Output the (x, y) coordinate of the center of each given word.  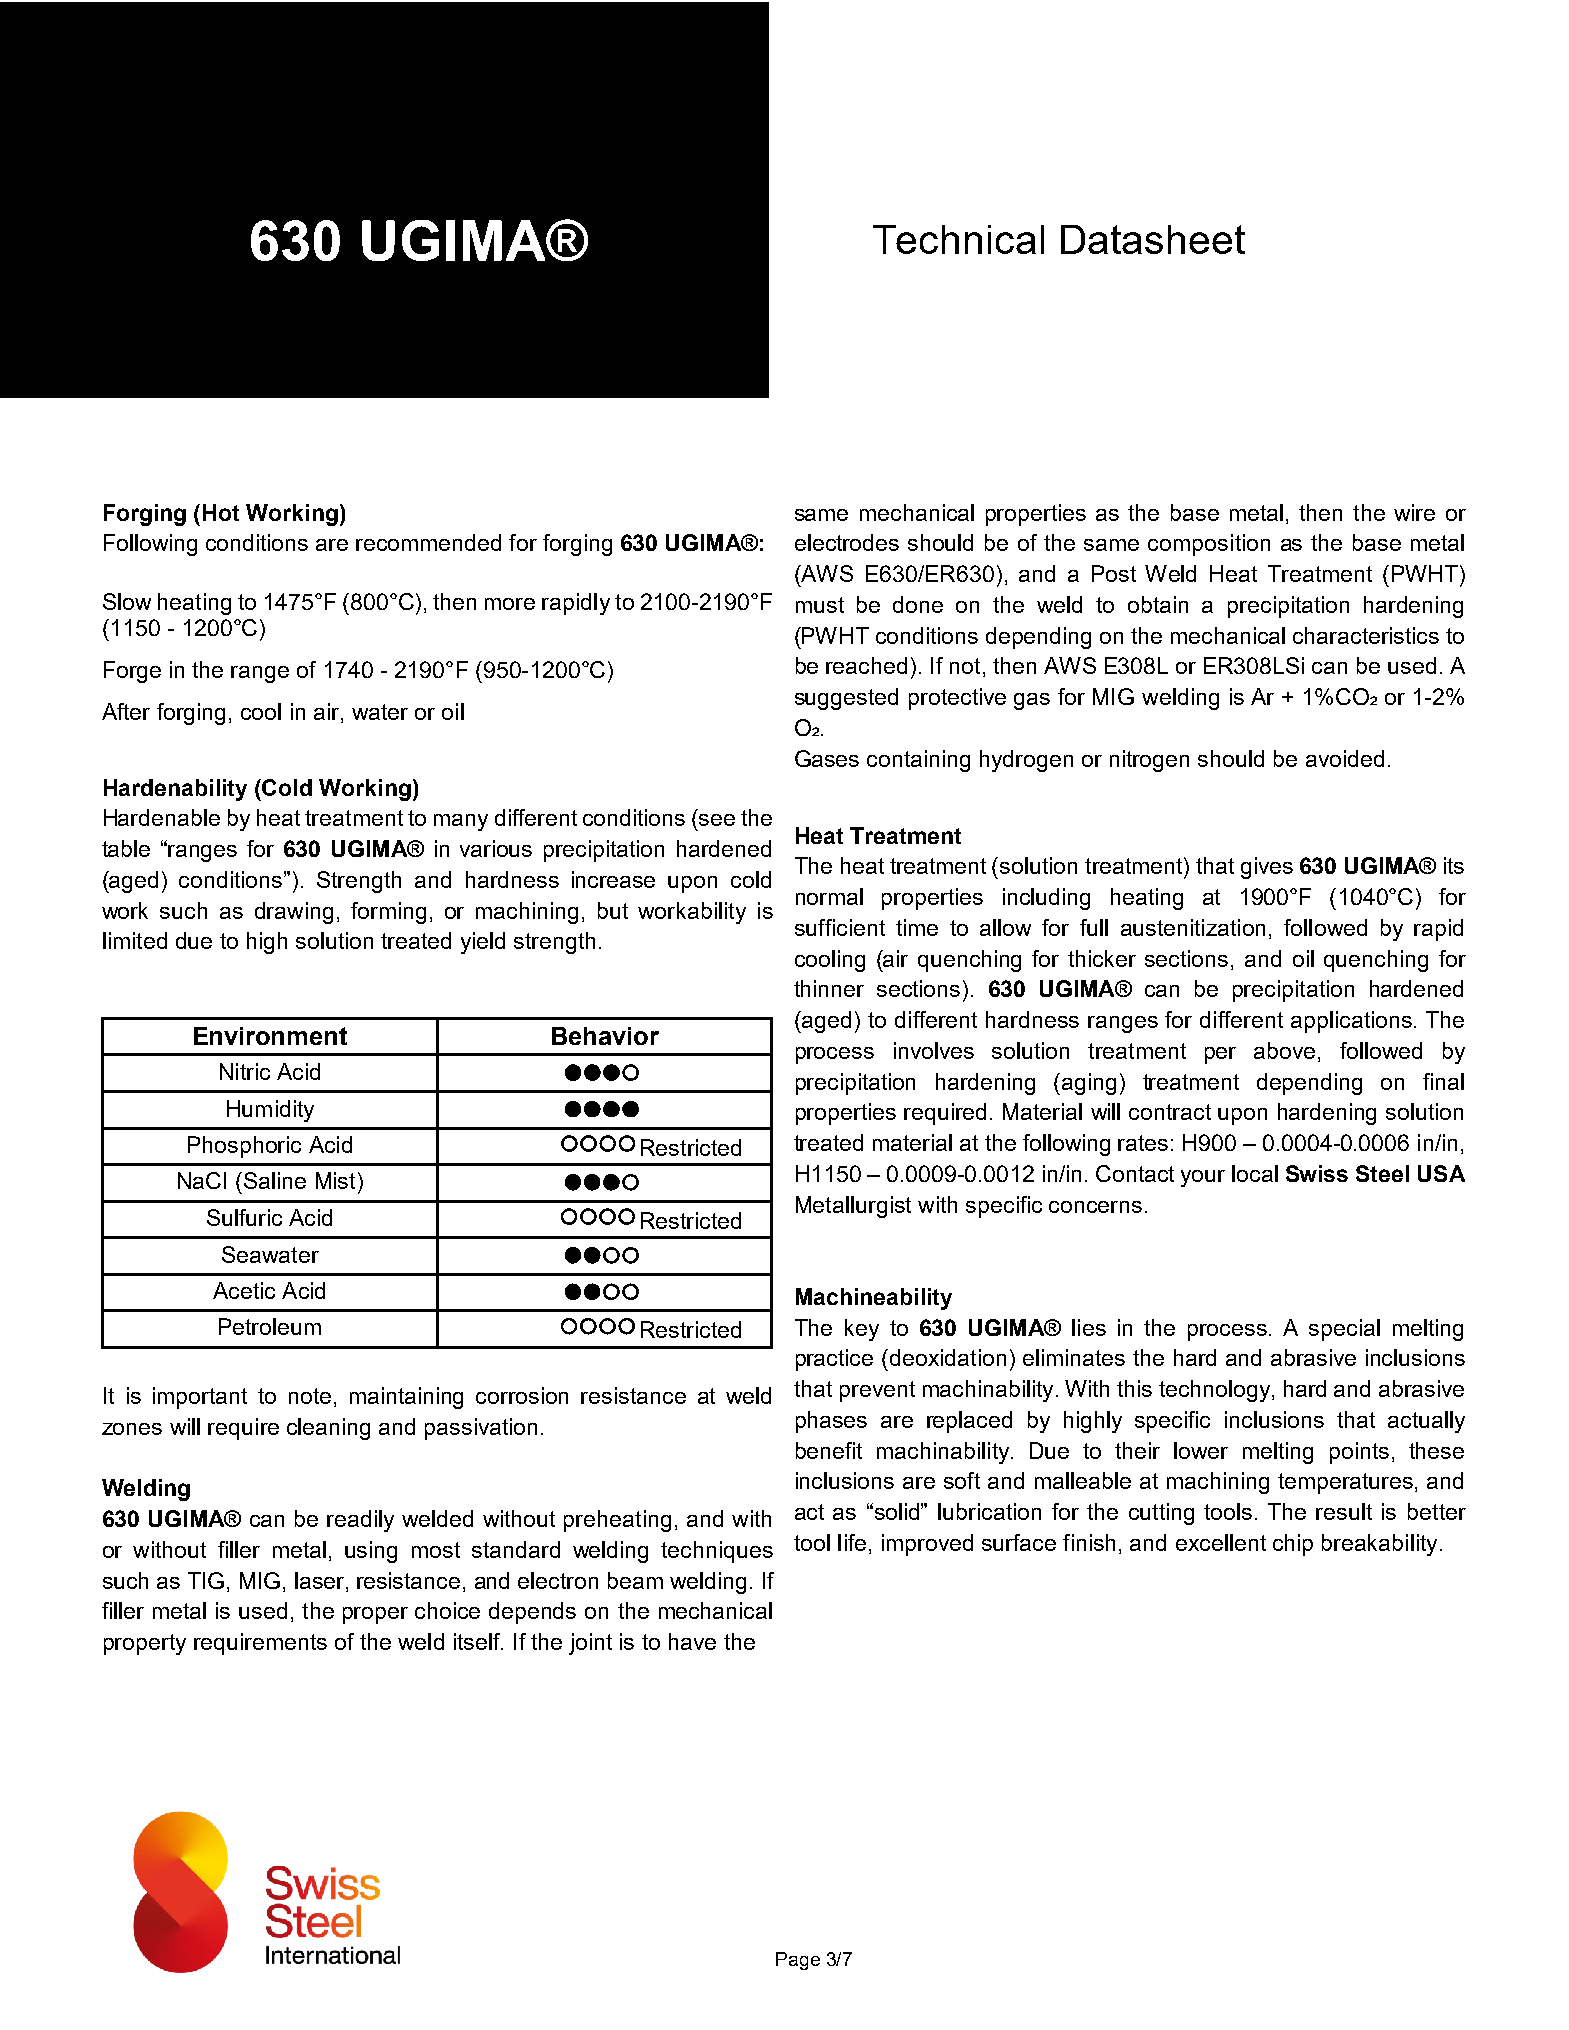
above (1284, 1050)
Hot (221, 512)
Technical (958, 239)
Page (798, 1961)
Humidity (270, 1111)
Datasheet (1153, 239)
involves (934, 1050)
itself (478, 1641)
